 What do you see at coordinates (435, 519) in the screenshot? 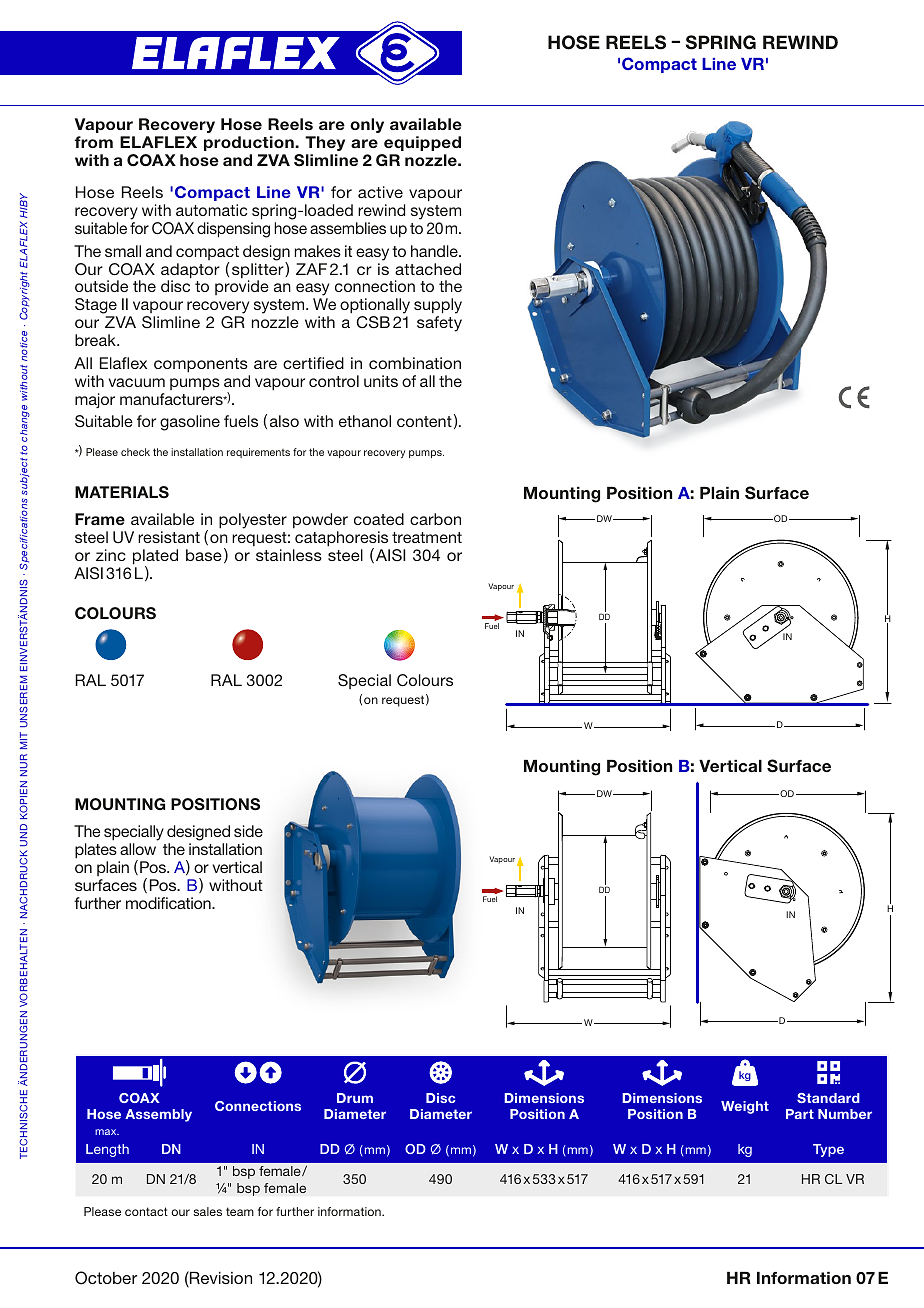
I see `carbon` at bounding box center [435, 519].
